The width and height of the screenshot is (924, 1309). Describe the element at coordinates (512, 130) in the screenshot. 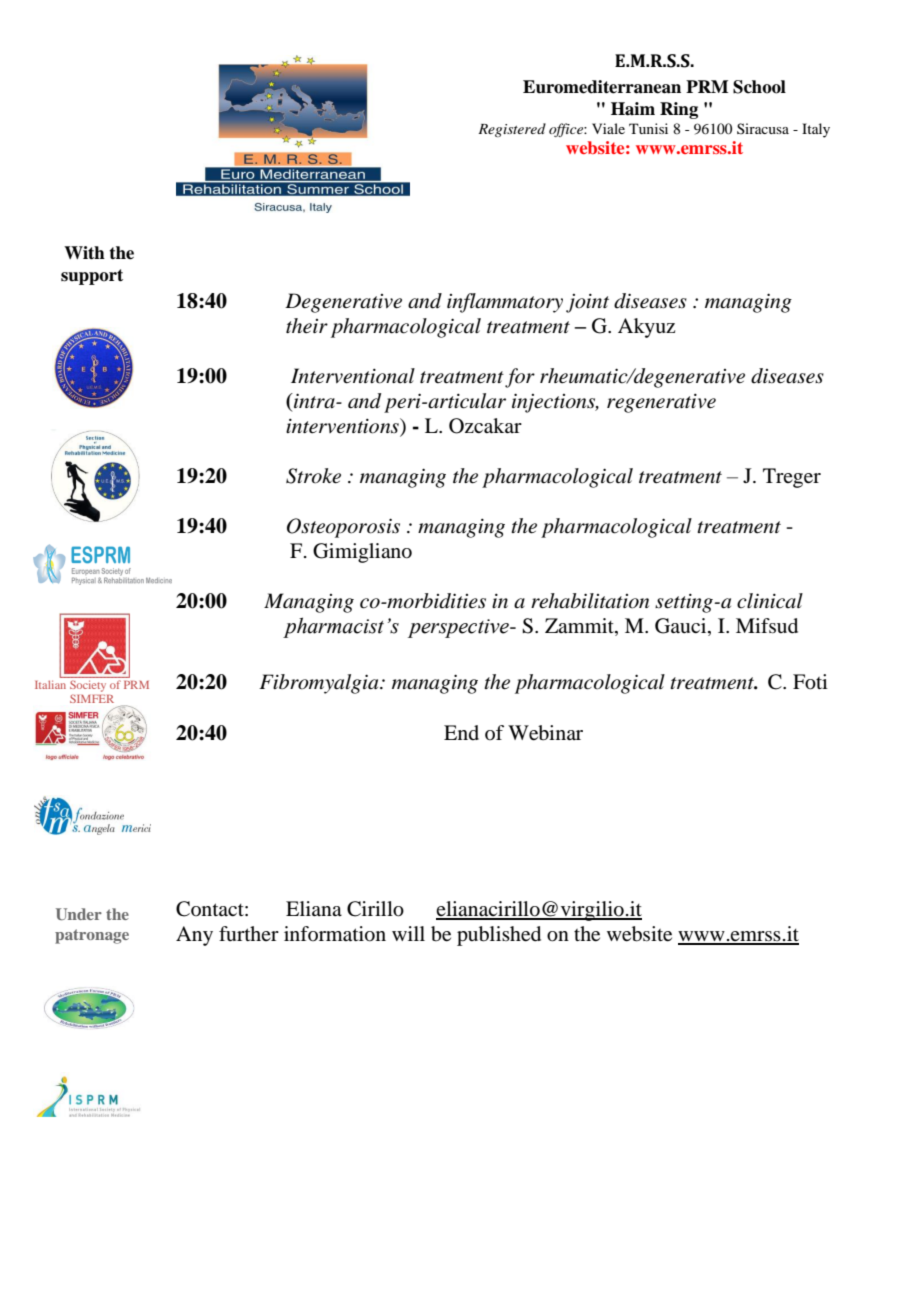

I see `Registered` at that location.
